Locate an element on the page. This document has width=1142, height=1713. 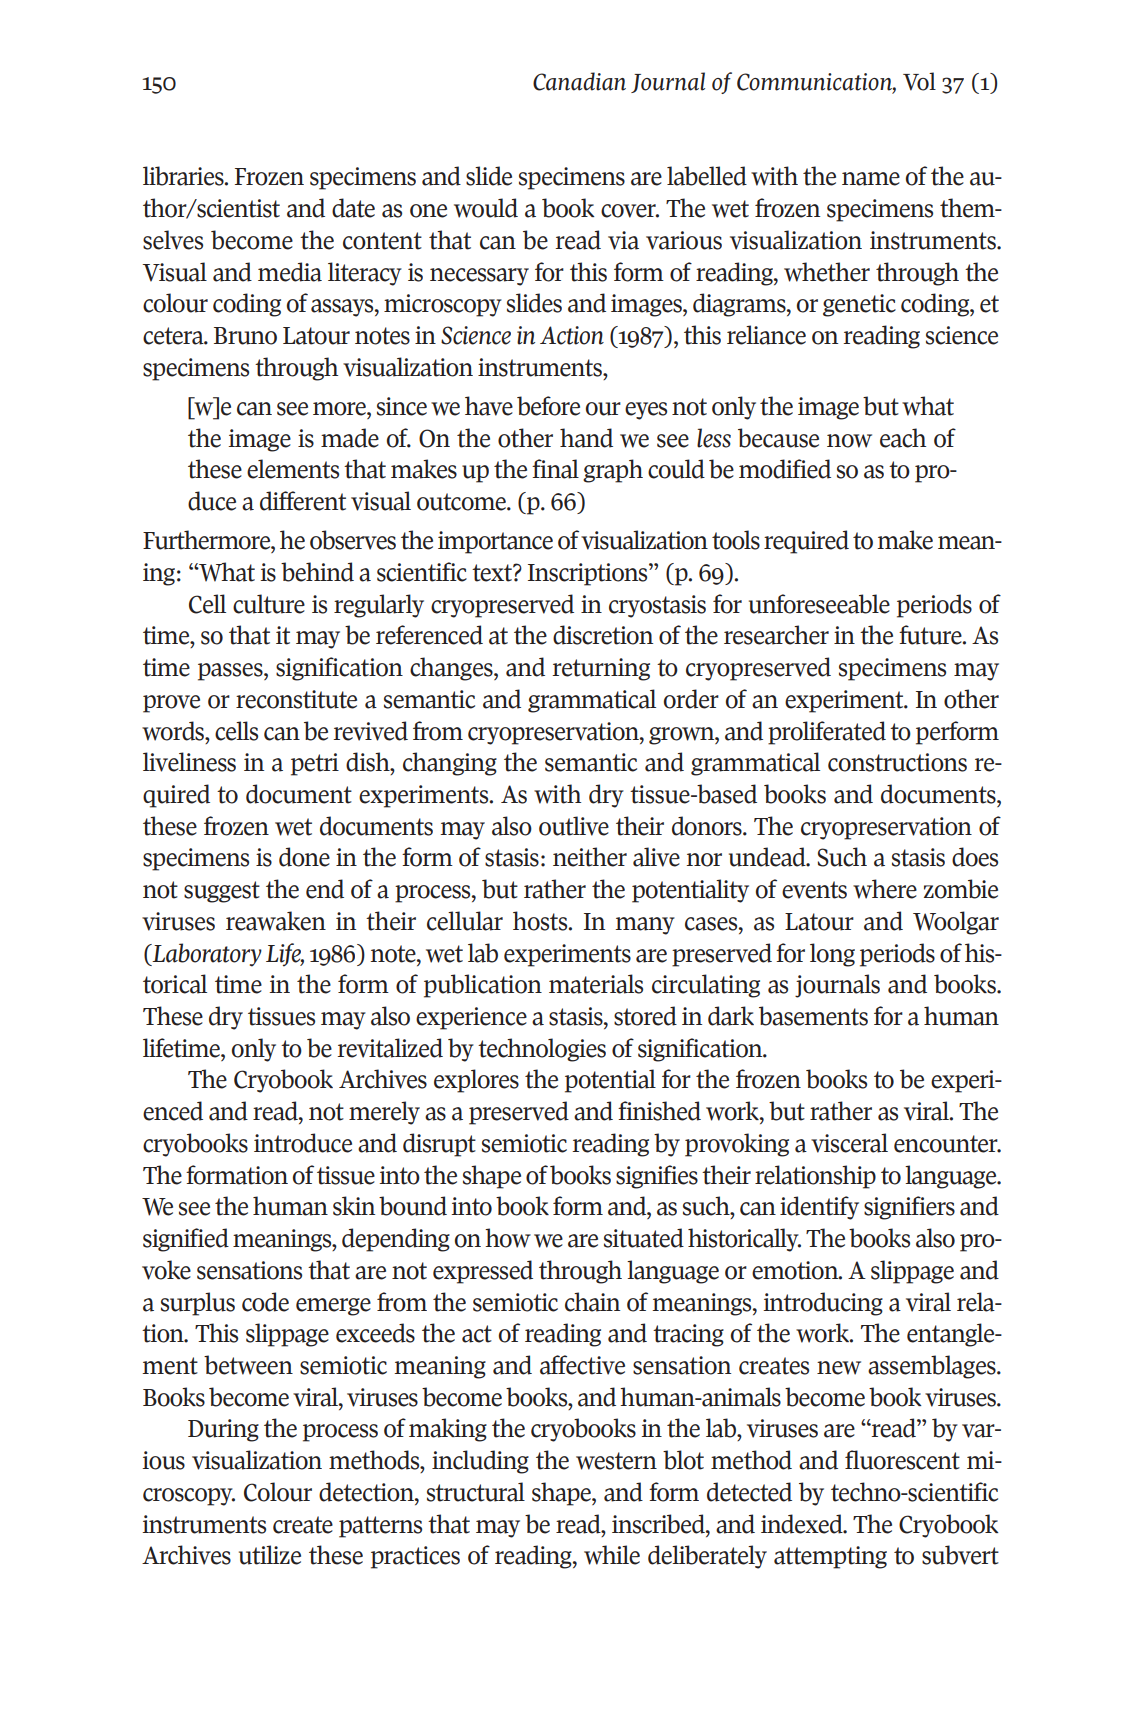
Canadian is located at coordinates (579, 81).
